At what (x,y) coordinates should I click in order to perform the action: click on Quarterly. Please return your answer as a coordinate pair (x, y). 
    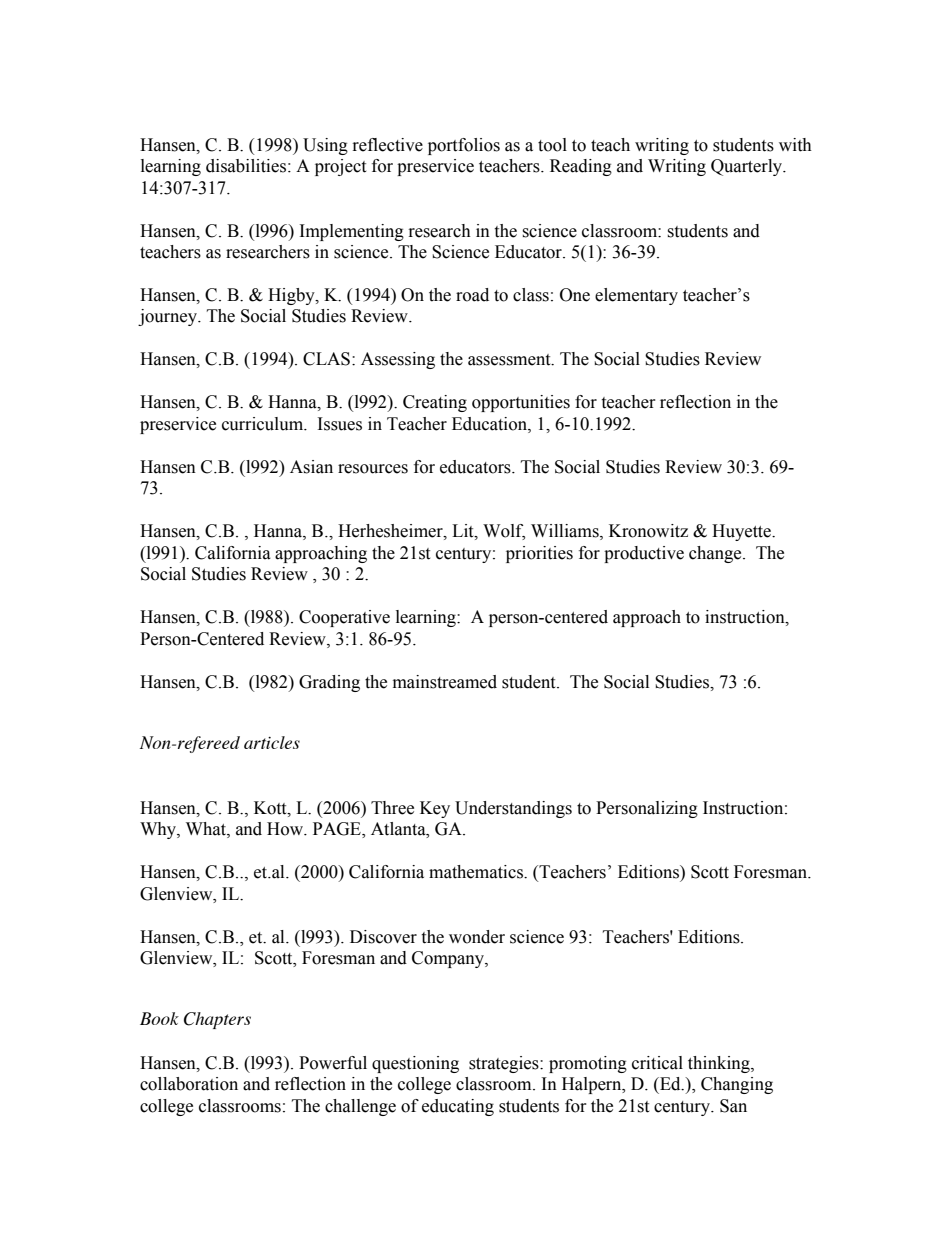
    Looking at the image, I should click on (748, 167).
